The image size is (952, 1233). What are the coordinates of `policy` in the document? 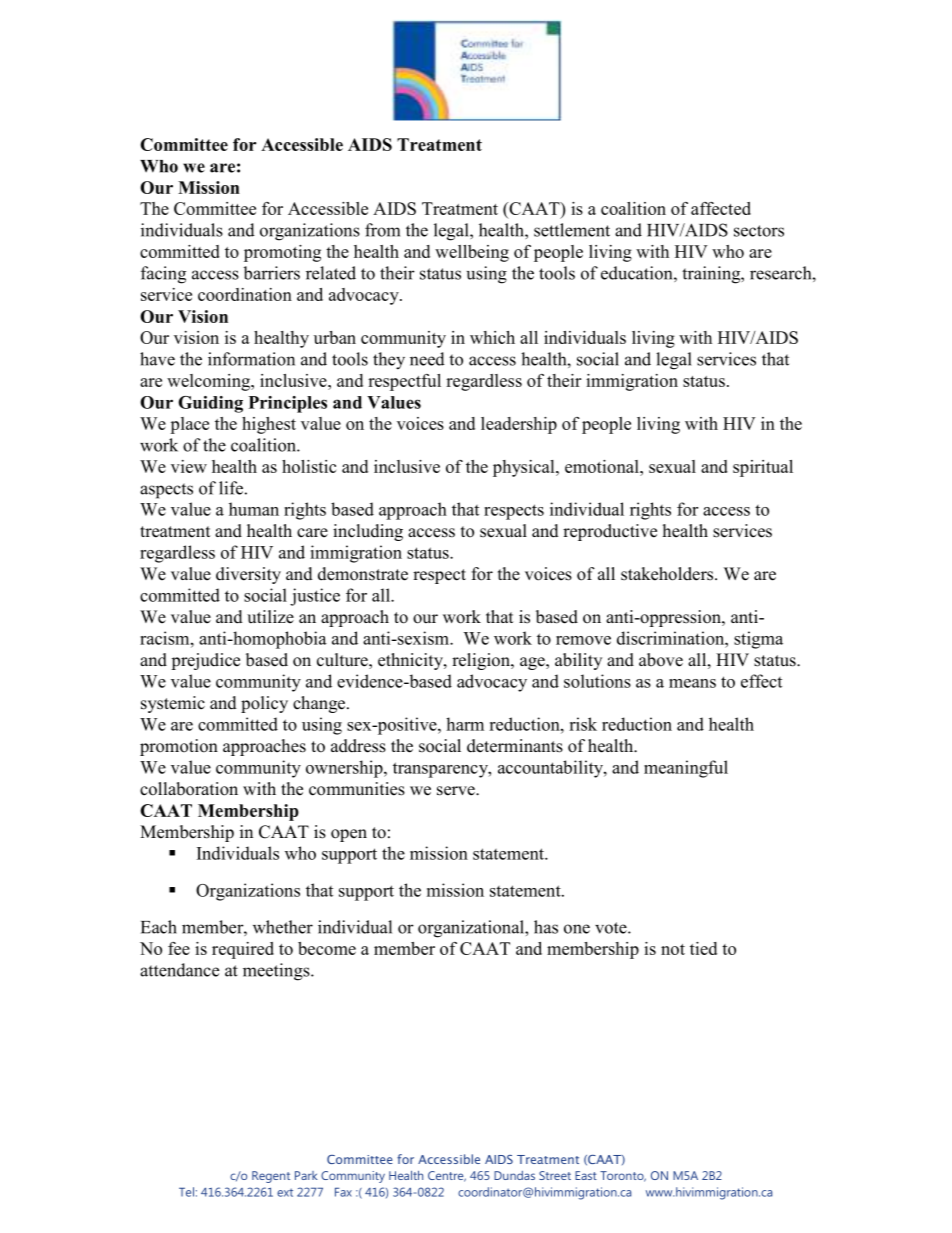 It's located at (264, 704).
